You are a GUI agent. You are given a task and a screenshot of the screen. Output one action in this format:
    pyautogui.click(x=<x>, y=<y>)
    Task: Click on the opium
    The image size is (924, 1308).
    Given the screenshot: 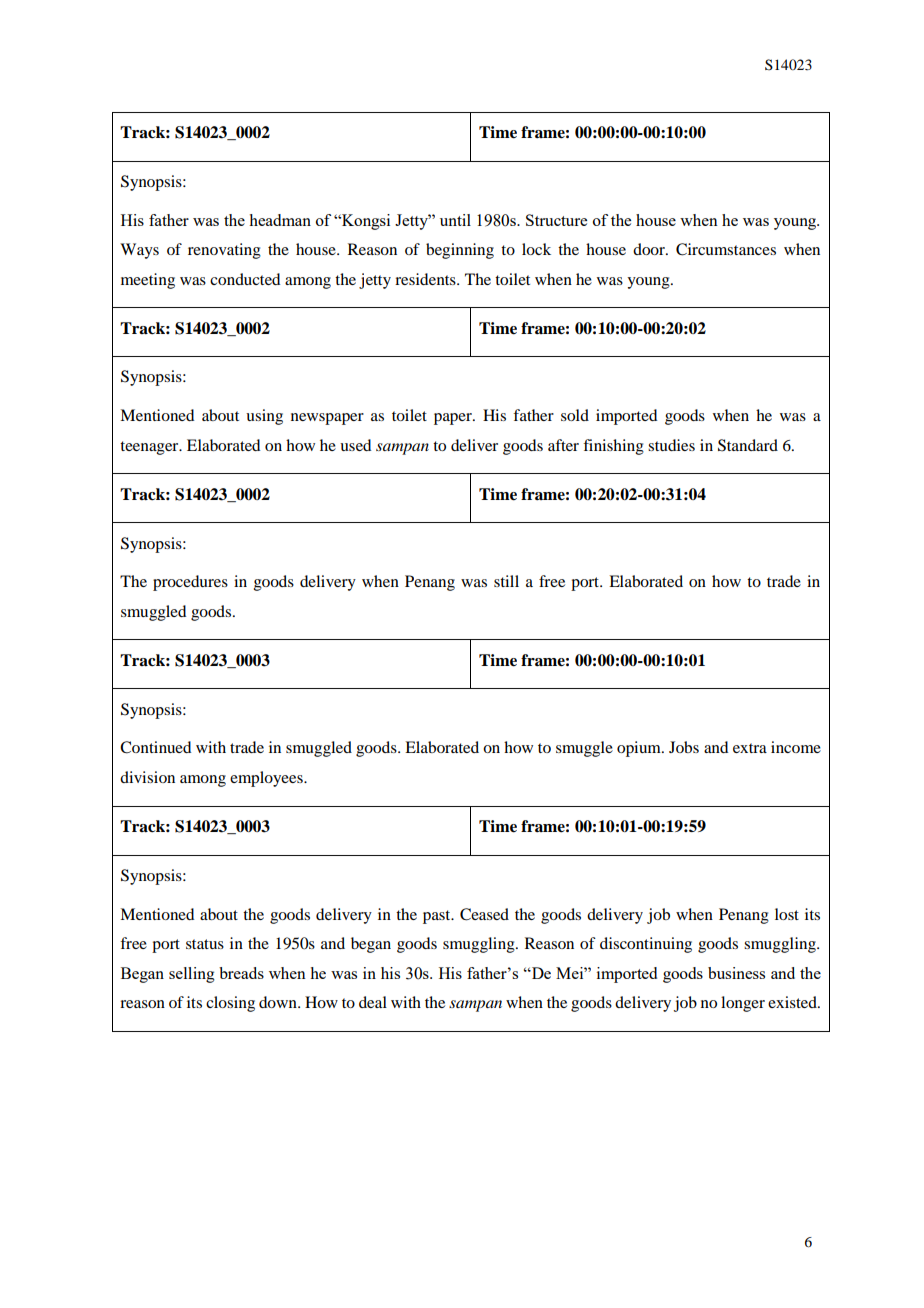 What is the action you would take?
    pyautogui.click(x=640, y=749)
